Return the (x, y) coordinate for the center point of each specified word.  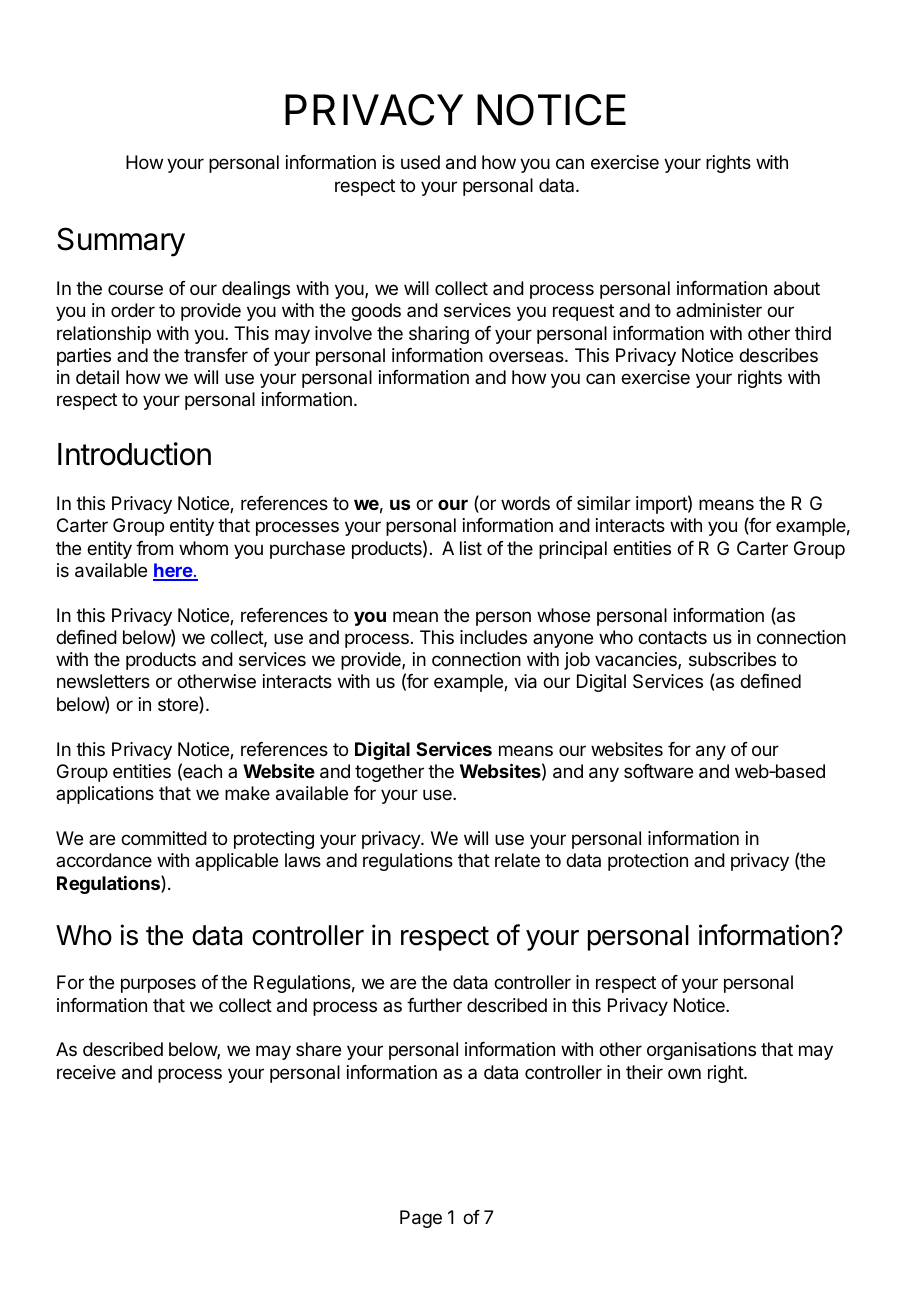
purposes (158, 985)
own (684, 1073)
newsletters (103, 681)
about (797, 288)
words (525, 503)
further (434, 1005)
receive (86, 1072)
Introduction (134, 454)
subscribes (732, 659)
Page (421, 1219)
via (525, 681)
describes (778, 355)
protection (648, 862)
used (420, 162)
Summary (121, 242)
